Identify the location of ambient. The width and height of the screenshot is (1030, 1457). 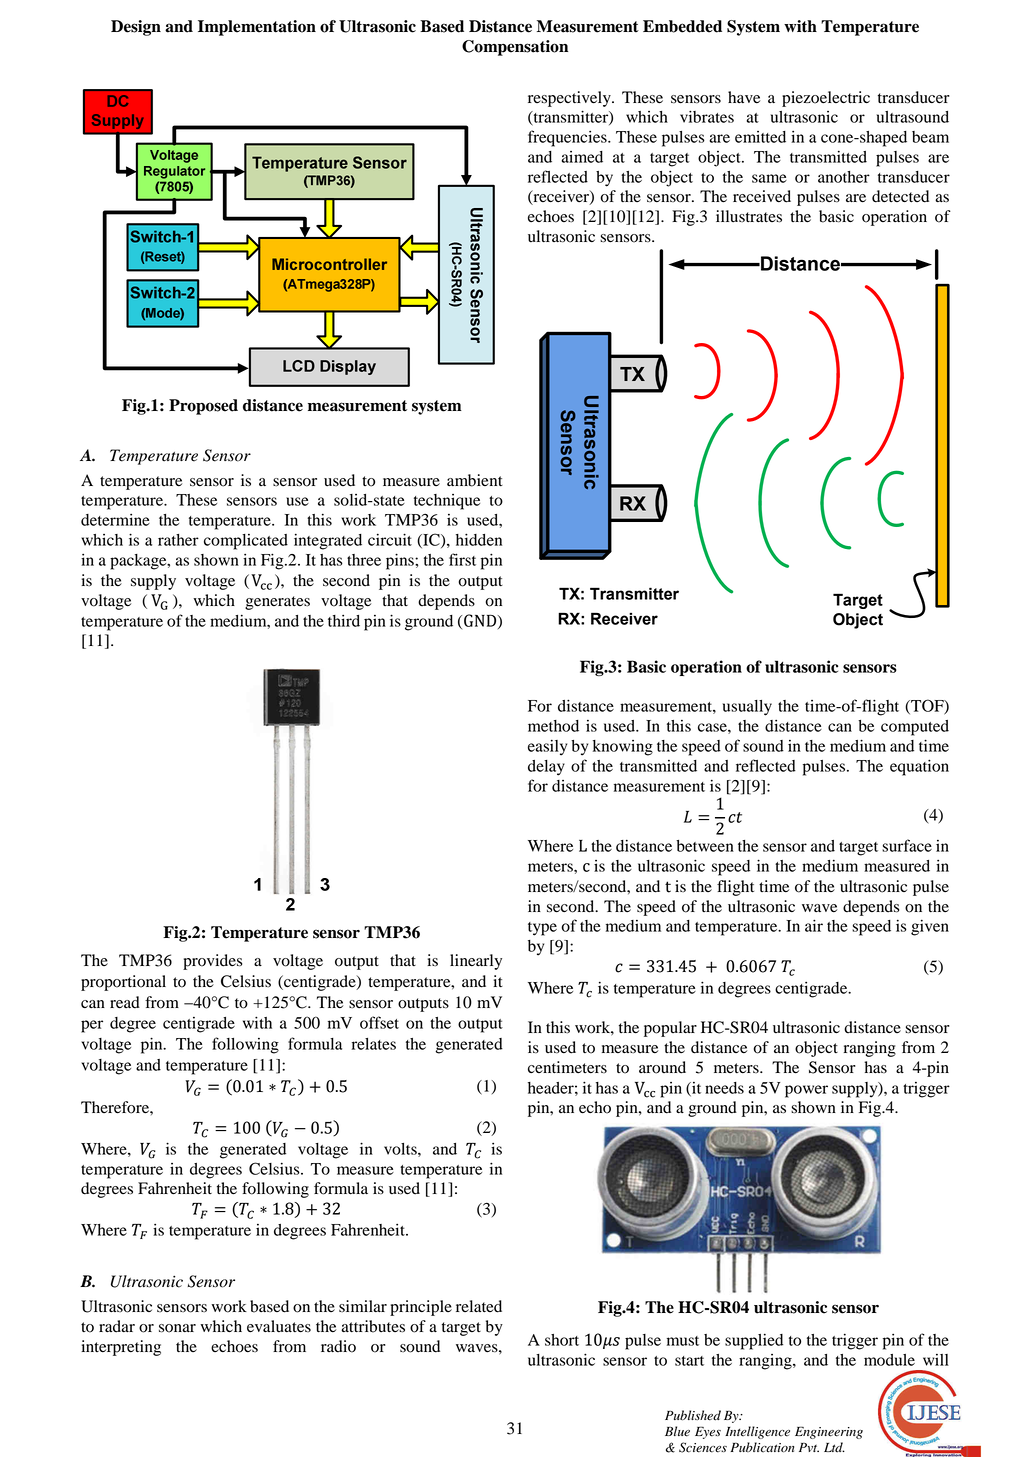
(475, 480).
